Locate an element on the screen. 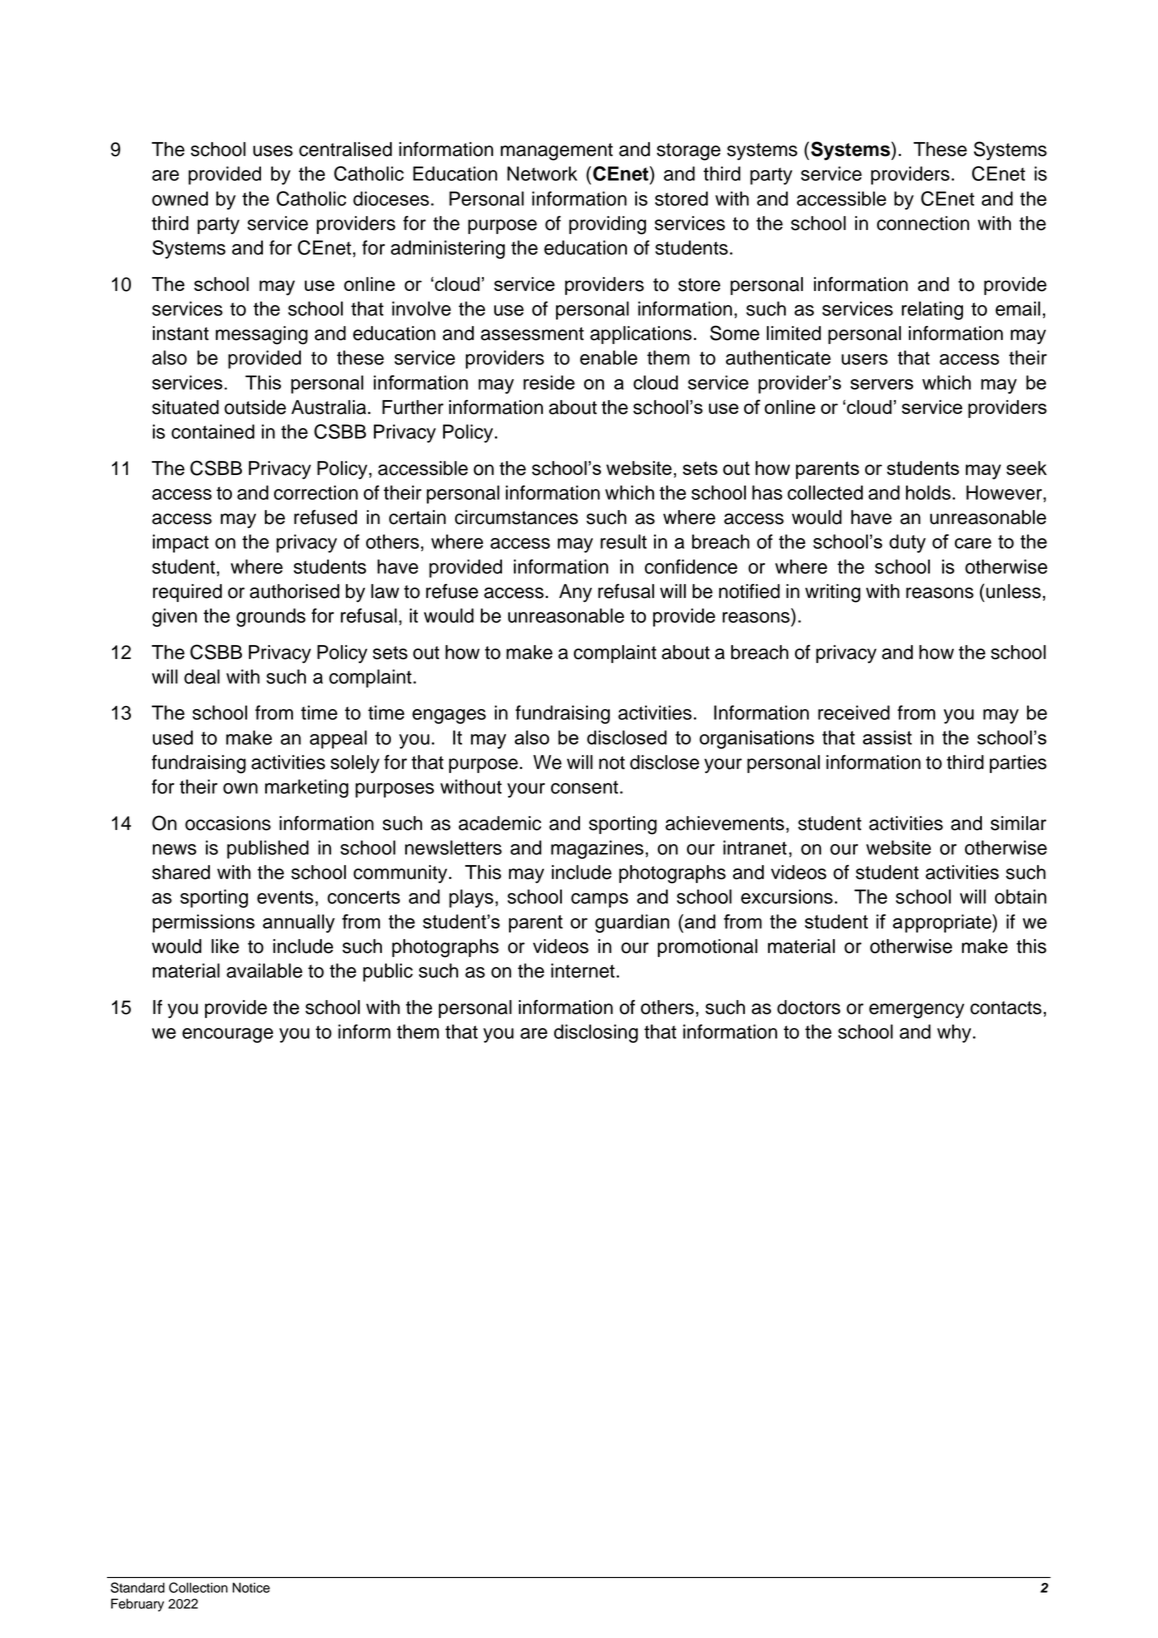 This screenshot has width=1158, height=1638. uses is located at coordinates (273, 151).
